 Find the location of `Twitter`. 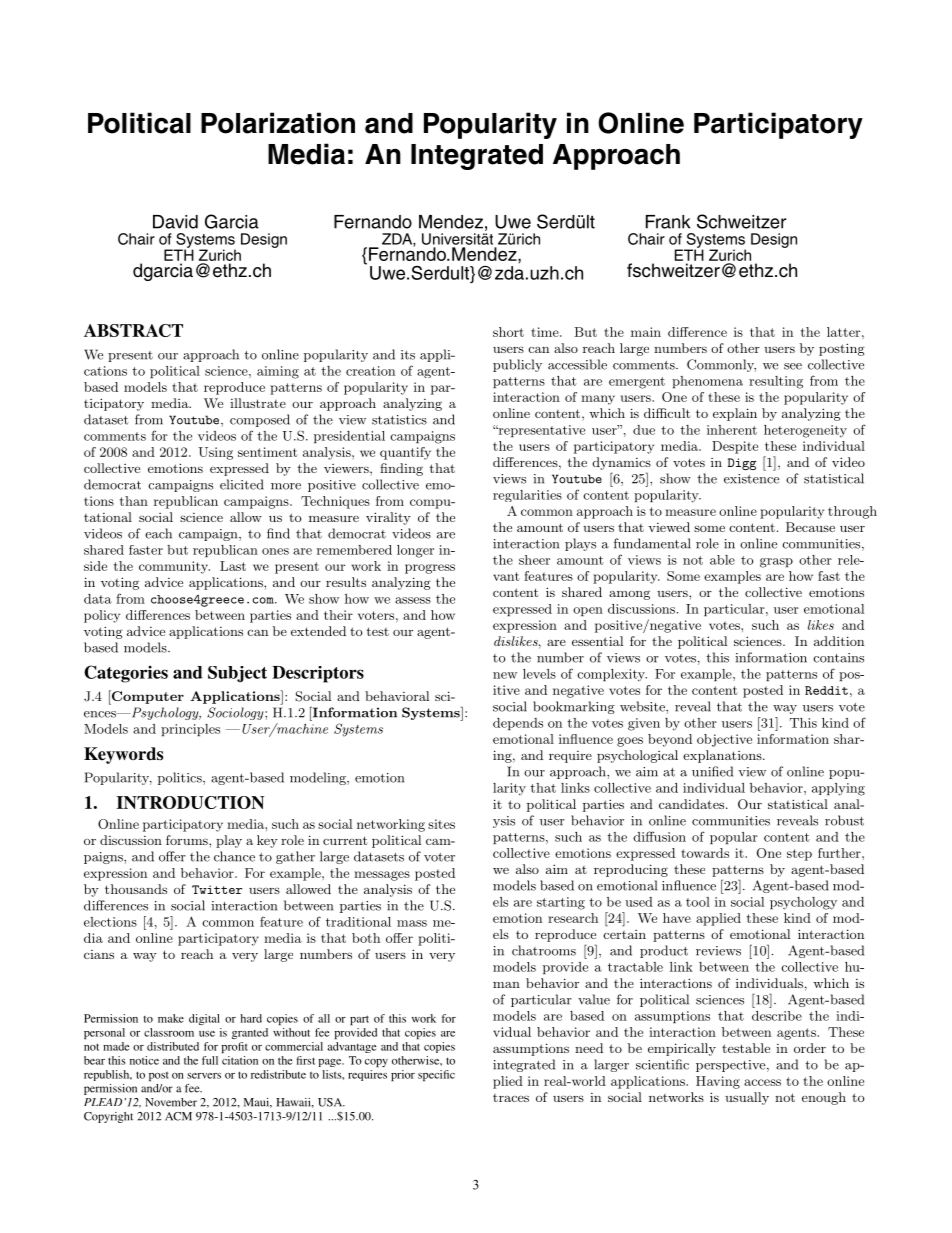

Twitter is located at coordinates (217, 889).
